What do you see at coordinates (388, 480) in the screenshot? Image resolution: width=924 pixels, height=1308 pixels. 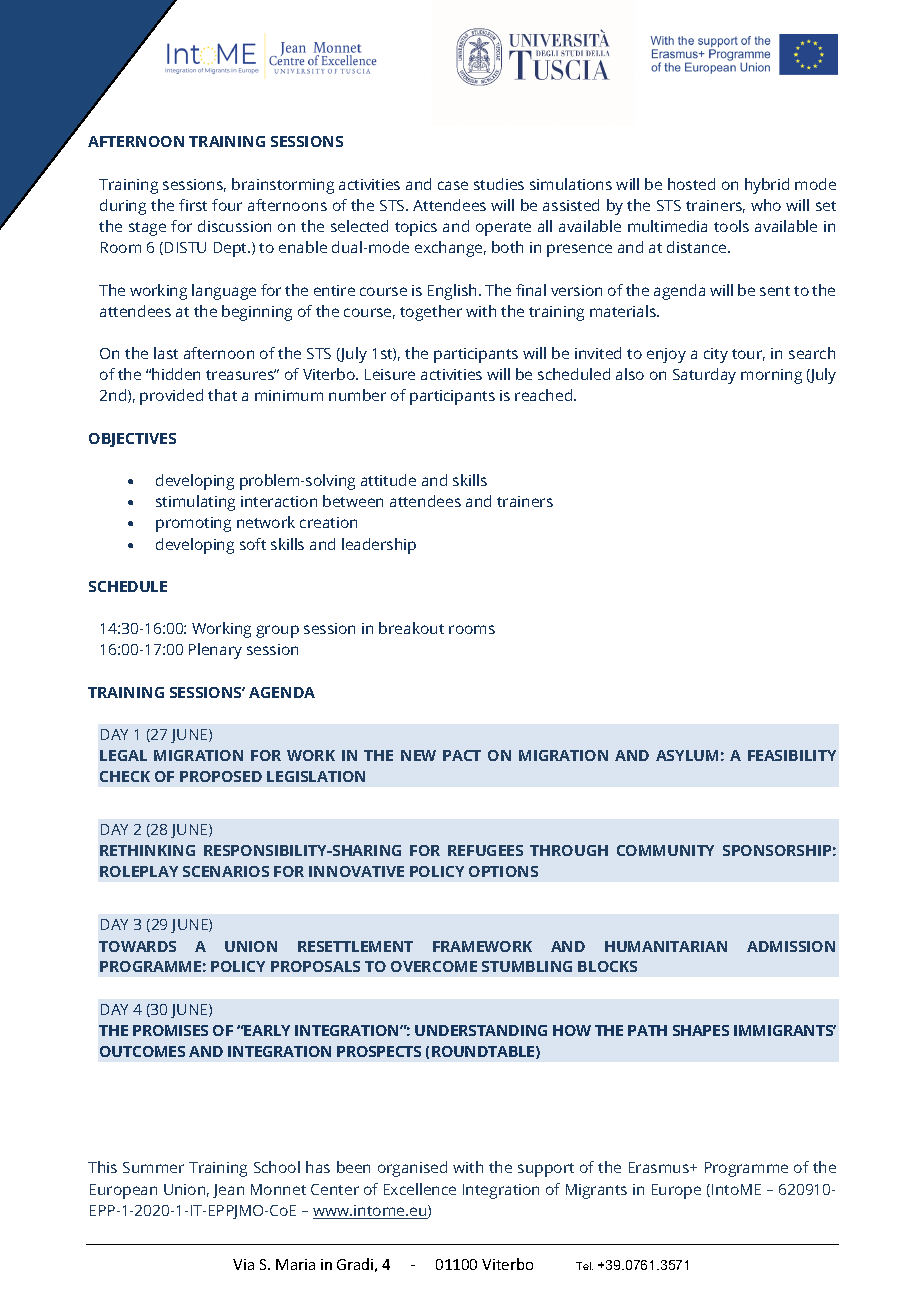 I see `attitude` at bounding box center [388, 480].
